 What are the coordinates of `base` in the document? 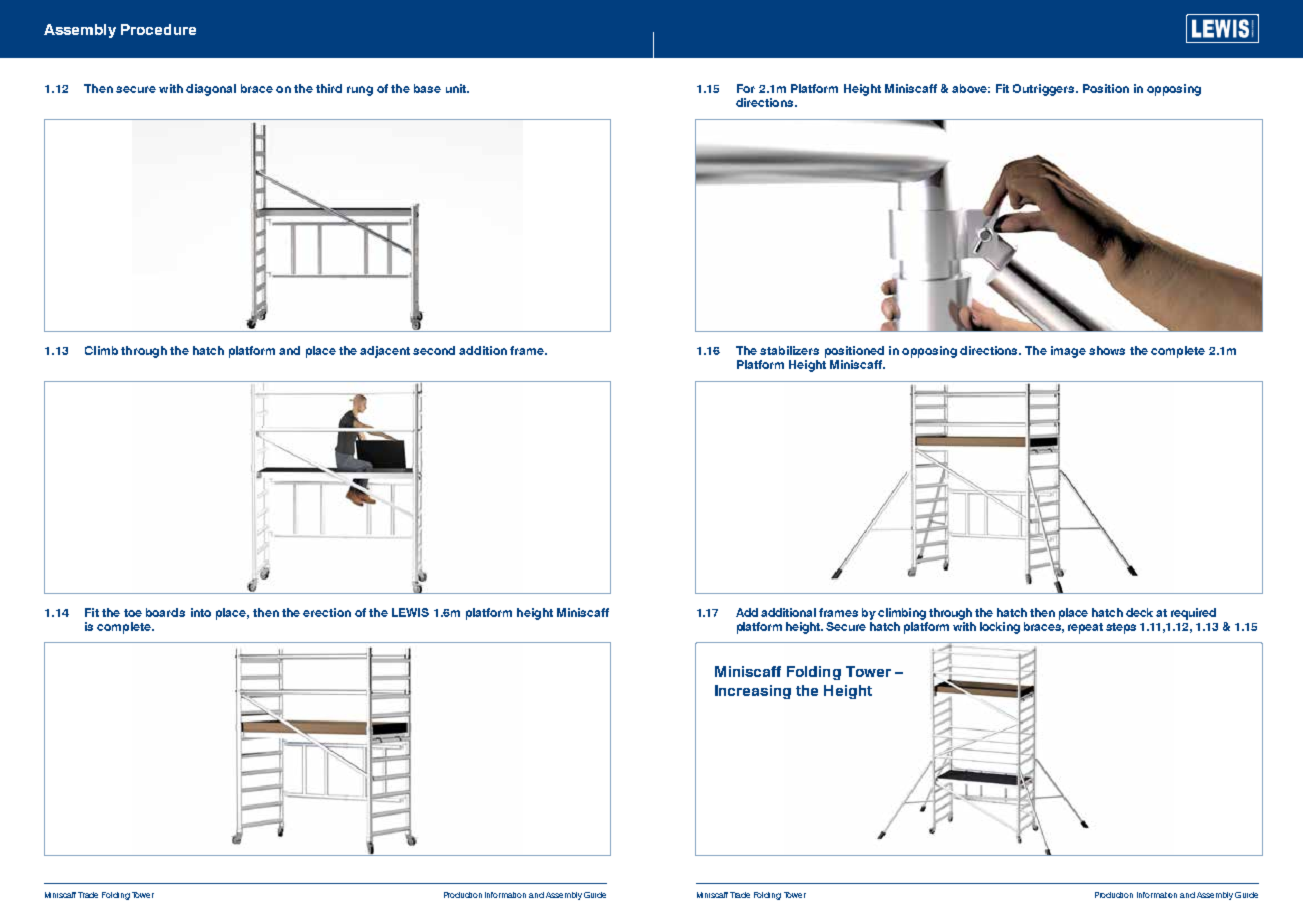 It's located at (427, 88).
